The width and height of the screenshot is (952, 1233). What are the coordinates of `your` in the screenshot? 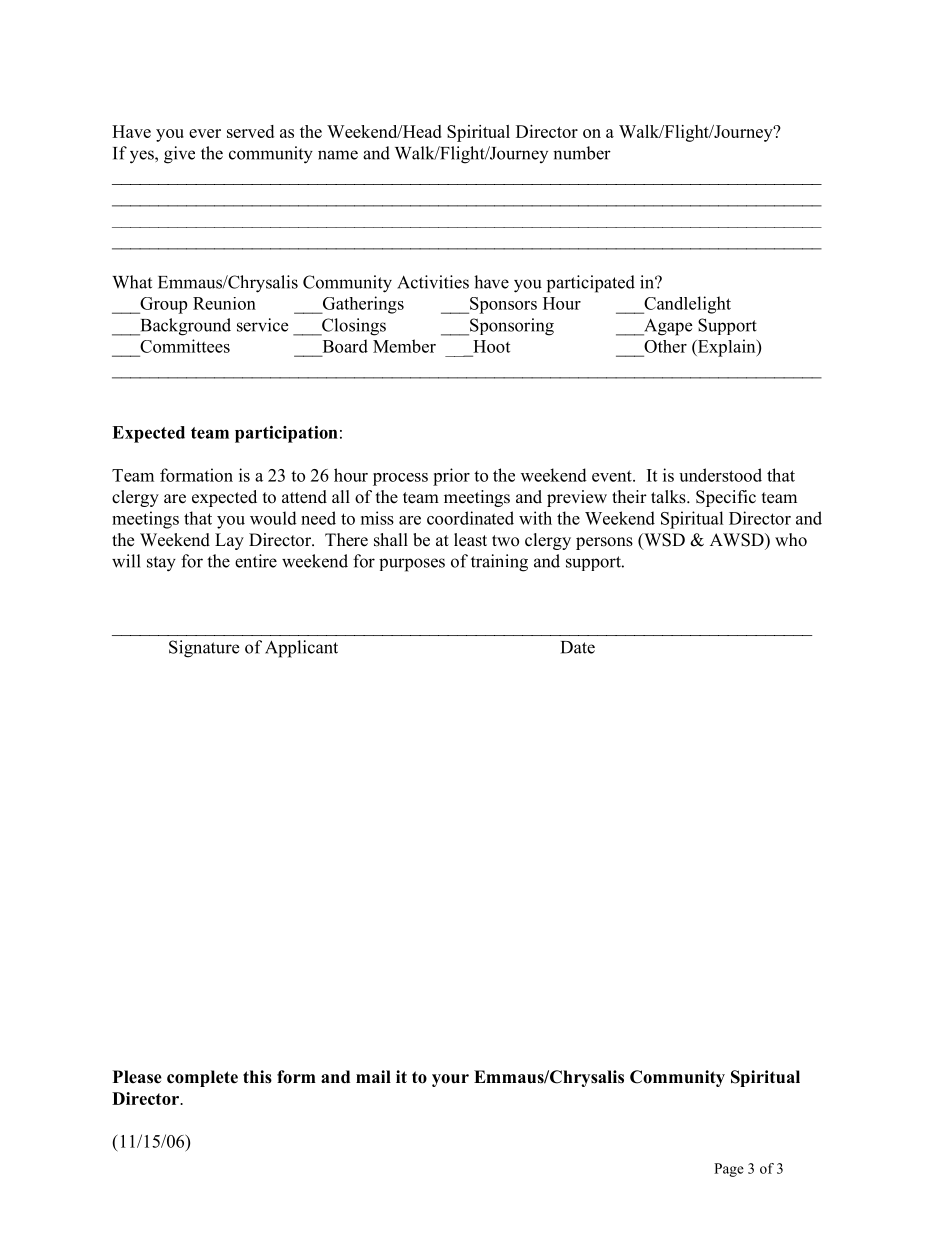 It's located at (450, 1080).
